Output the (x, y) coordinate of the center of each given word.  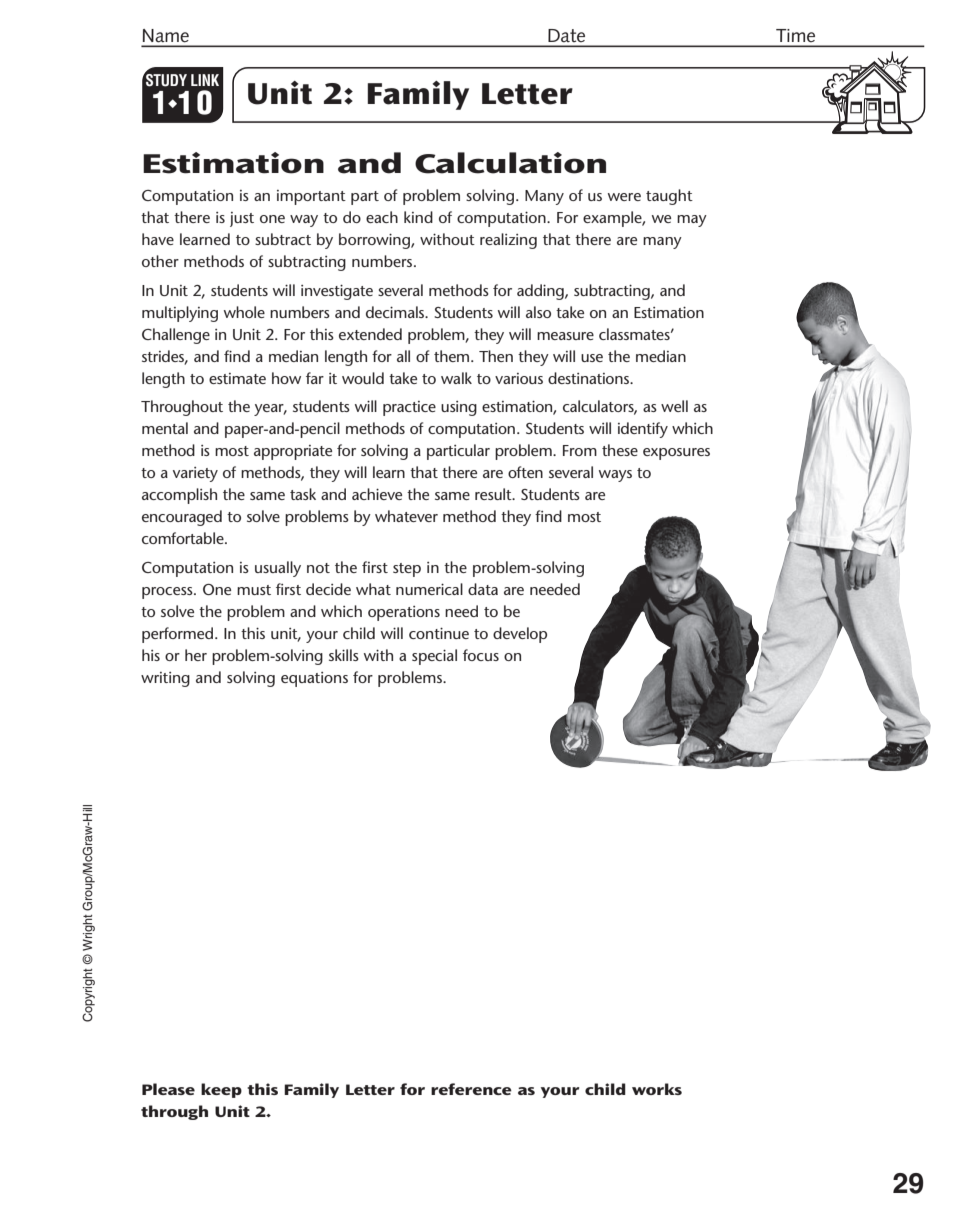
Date (566, 36)
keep (221, 1090)
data (483, 589)
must (254, 590)
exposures (676, 454)
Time (795, 35)
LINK (205, 80)
